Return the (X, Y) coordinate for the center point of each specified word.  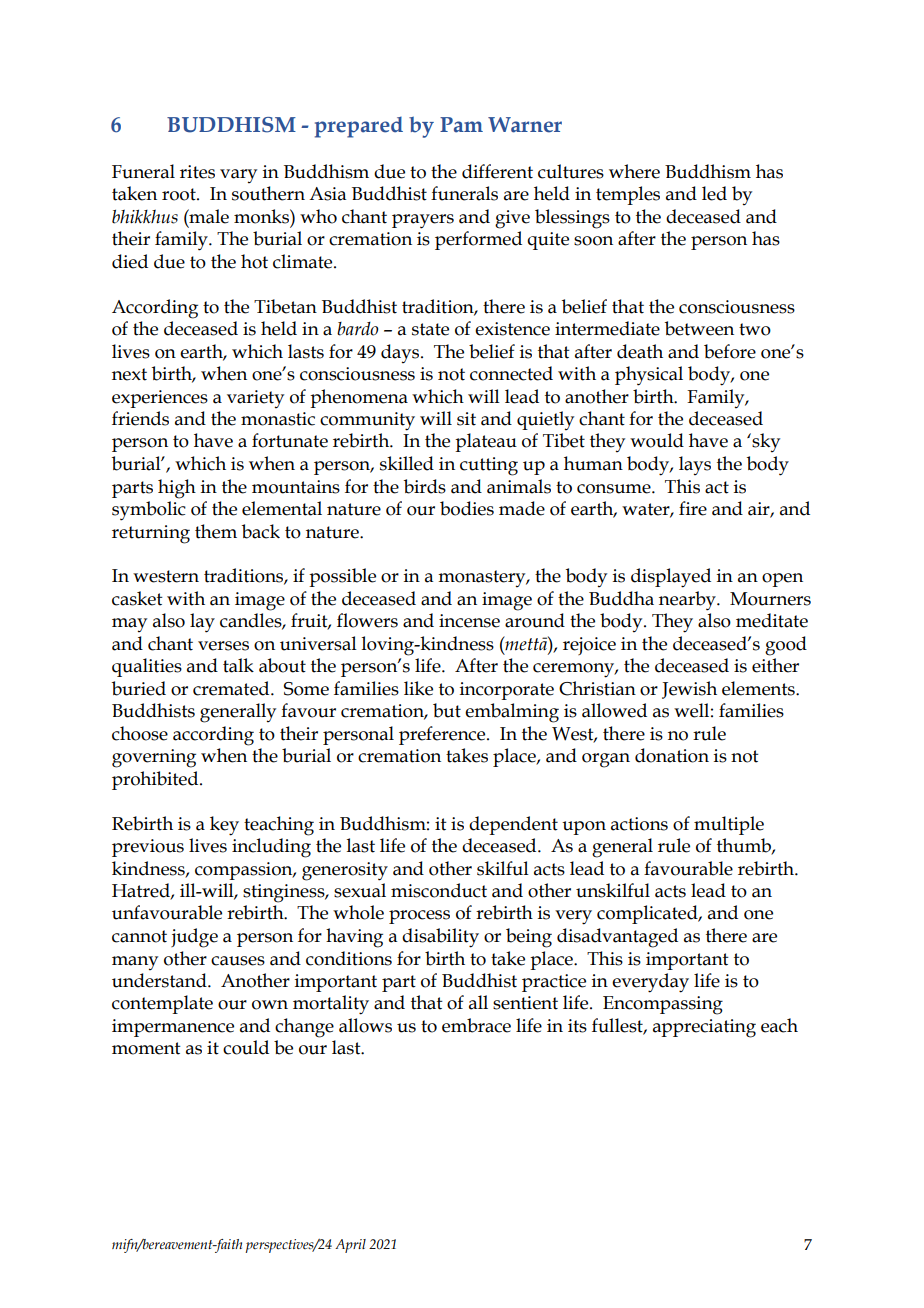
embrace (476, 1025)
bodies (467, 508)
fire (693, 508)
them (216, 531)
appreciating (704, 1028)
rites (197, 172)
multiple (729, 825)
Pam (461, 125)
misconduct (439, 890)
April (350, 1246)
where (634, 171)
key (224, 826)
